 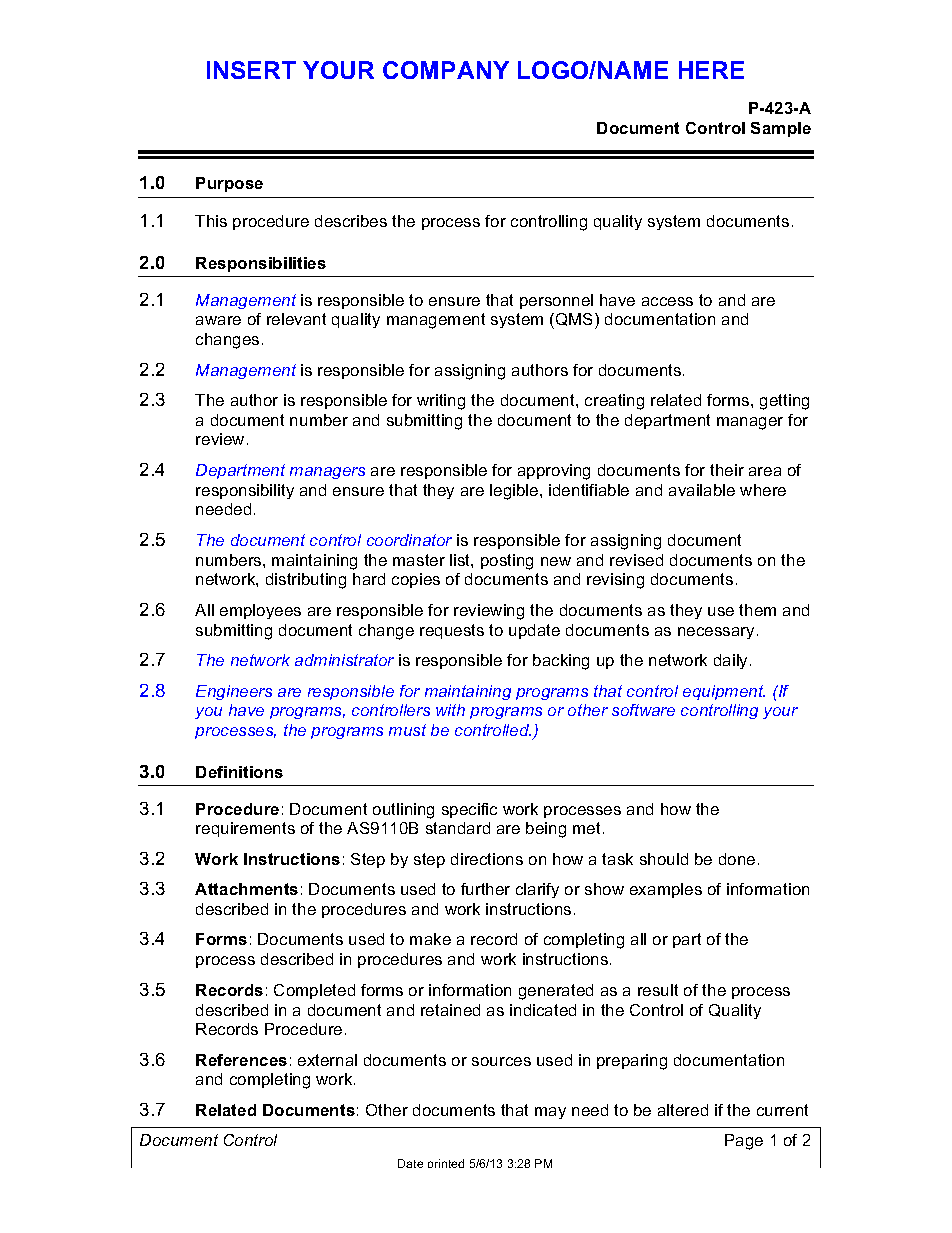 What do you see at coordinates (485, 889) in the image?
I see `further` at bounding box center [485, 889].
